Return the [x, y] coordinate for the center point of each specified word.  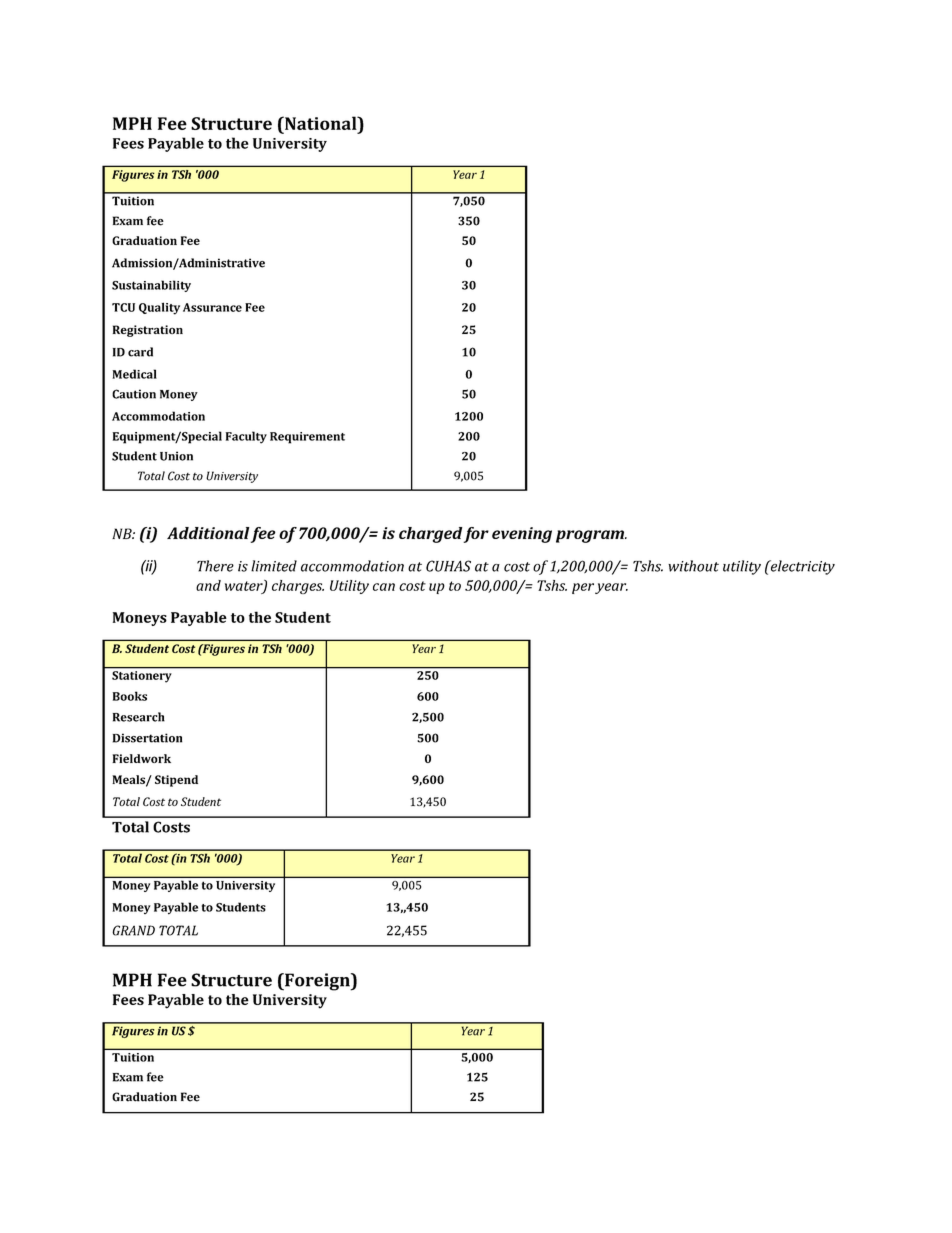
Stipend [176, 781]
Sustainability [151, 286]
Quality [159, 308]
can [384, 587]
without [693, 566]
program [591, 536]
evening [522, 535]
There [215, 566]
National [321, 123]
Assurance [212, 307]
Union [176, 456]
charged [431, 535]
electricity [801, 567]
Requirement [307, 438]
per [583, 588]
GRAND [133, 930]
